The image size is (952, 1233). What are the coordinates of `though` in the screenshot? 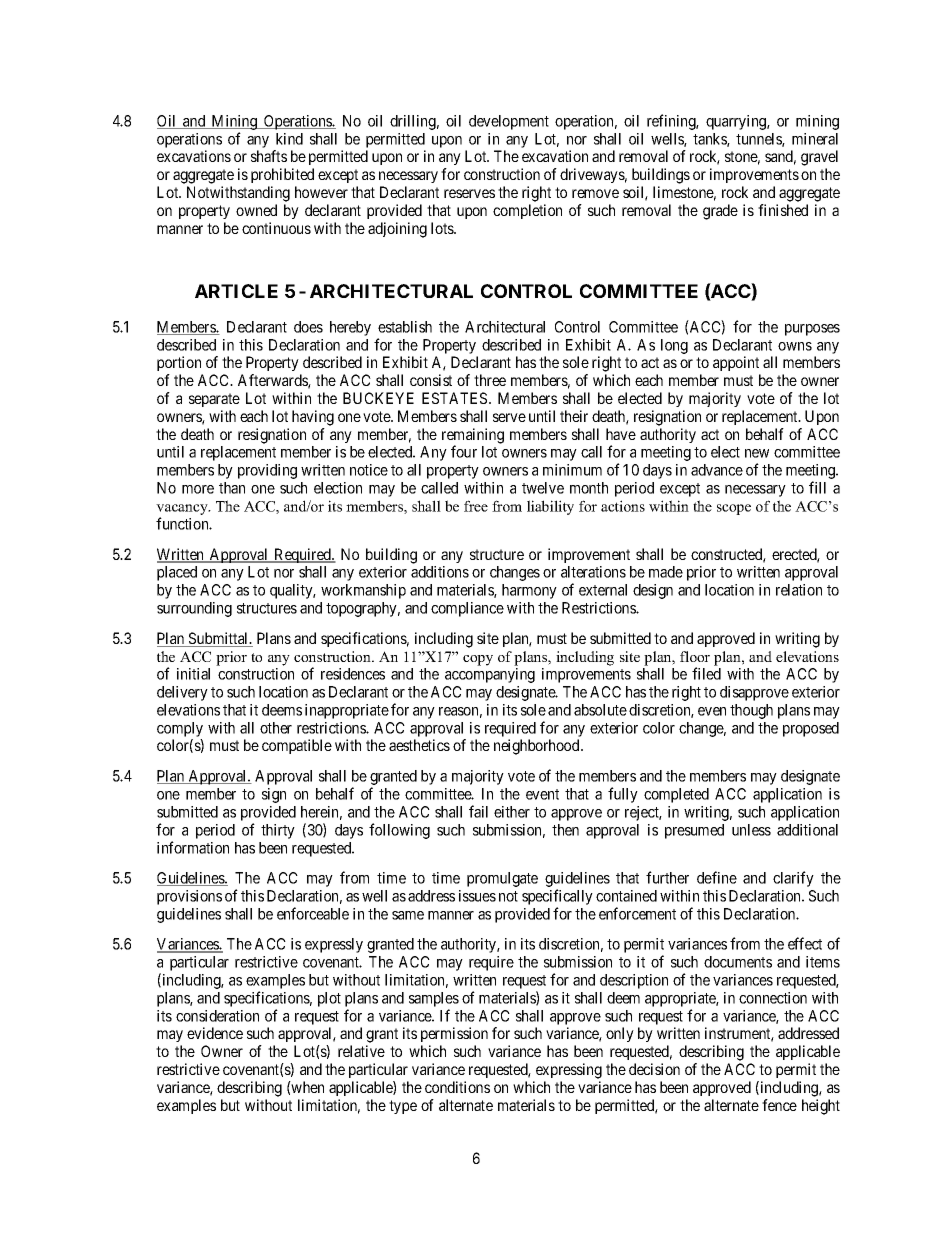 It's located at (751, 711).
